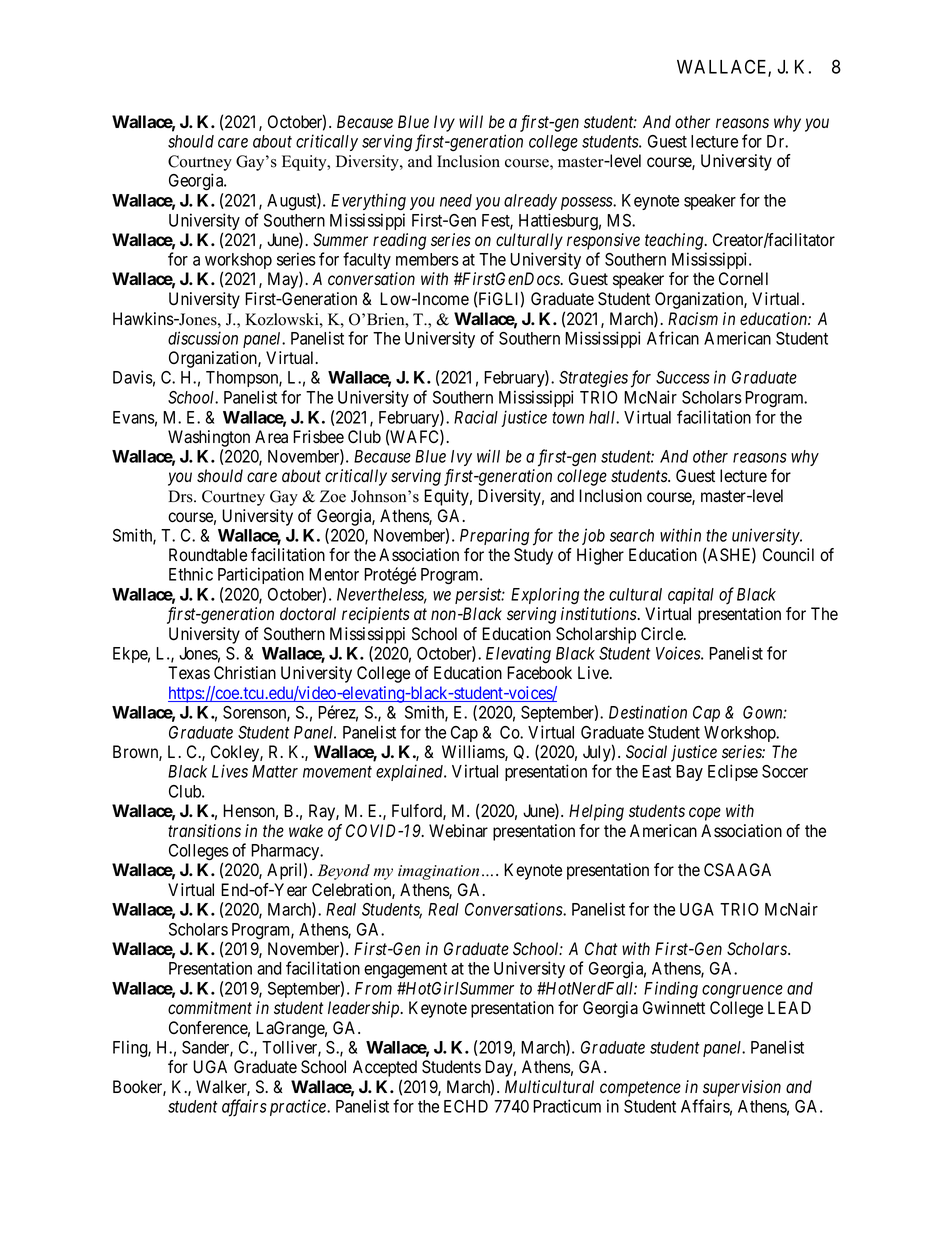 The width and height of the image is (952, 1233). I want to click on need, so click(456, 200).
